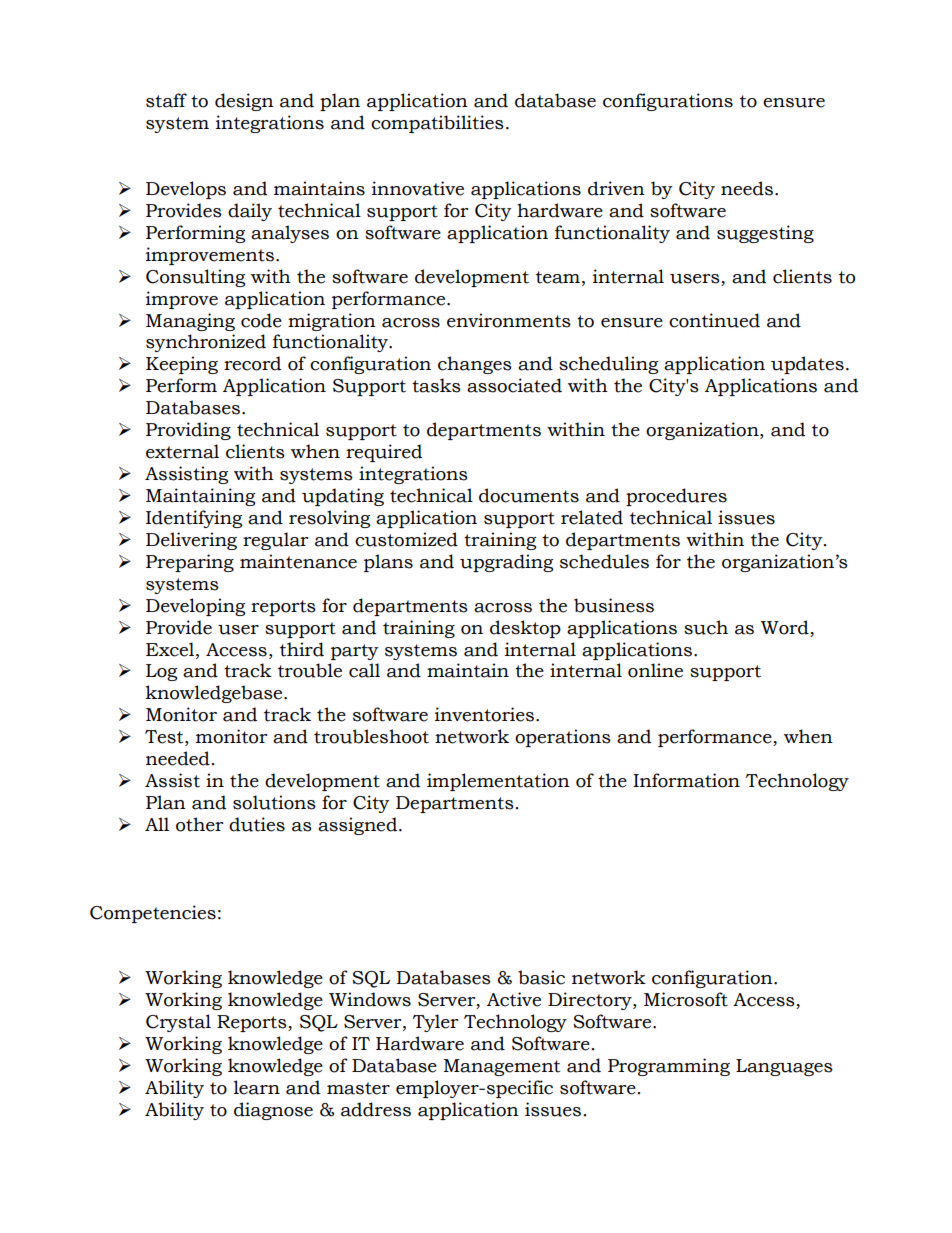 This document has width=952, height=1233. I want to click on Developing, so click(195, 607).
